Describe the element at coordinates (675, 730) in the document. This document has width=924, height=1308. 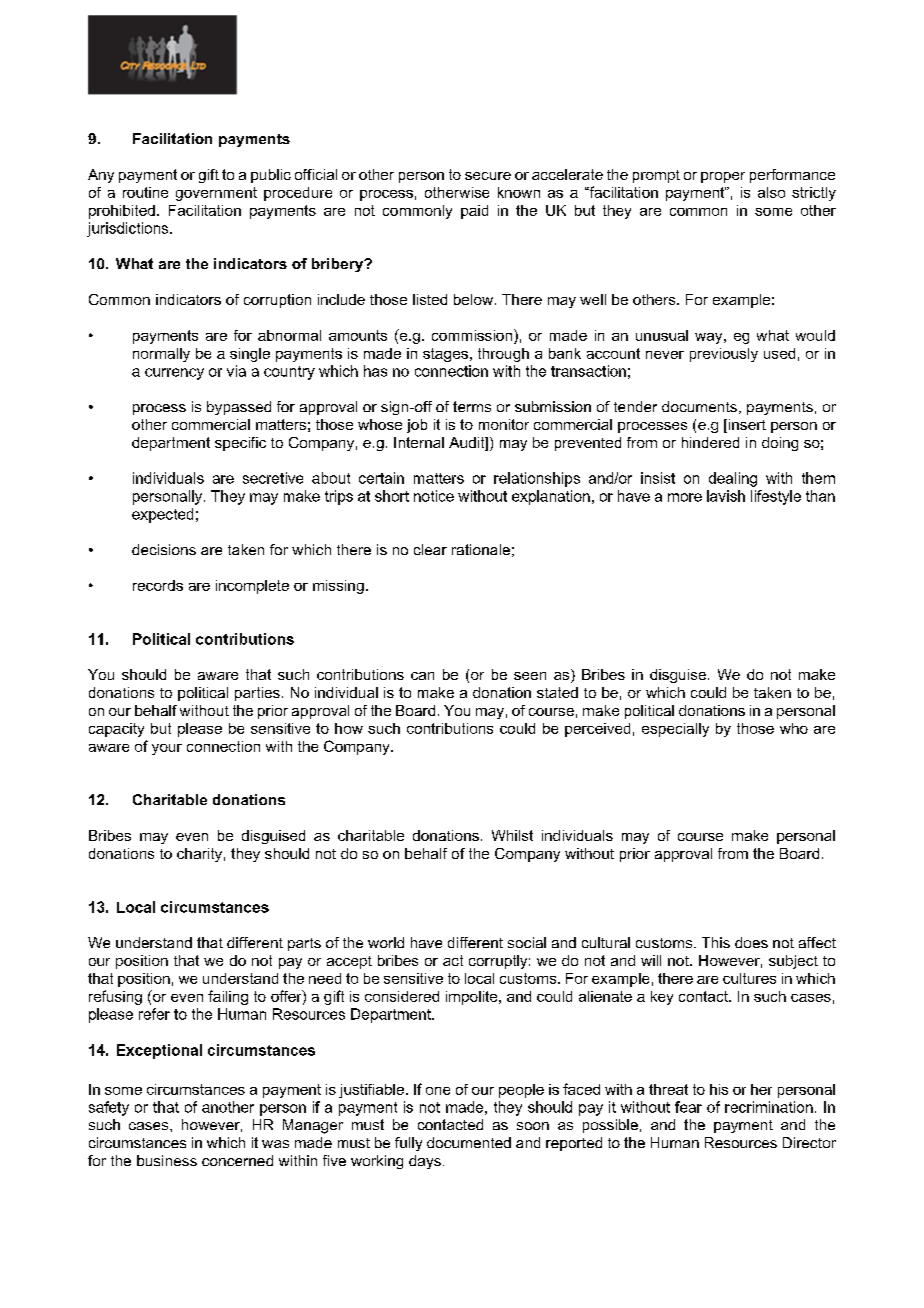
I see `especially` at that location.
